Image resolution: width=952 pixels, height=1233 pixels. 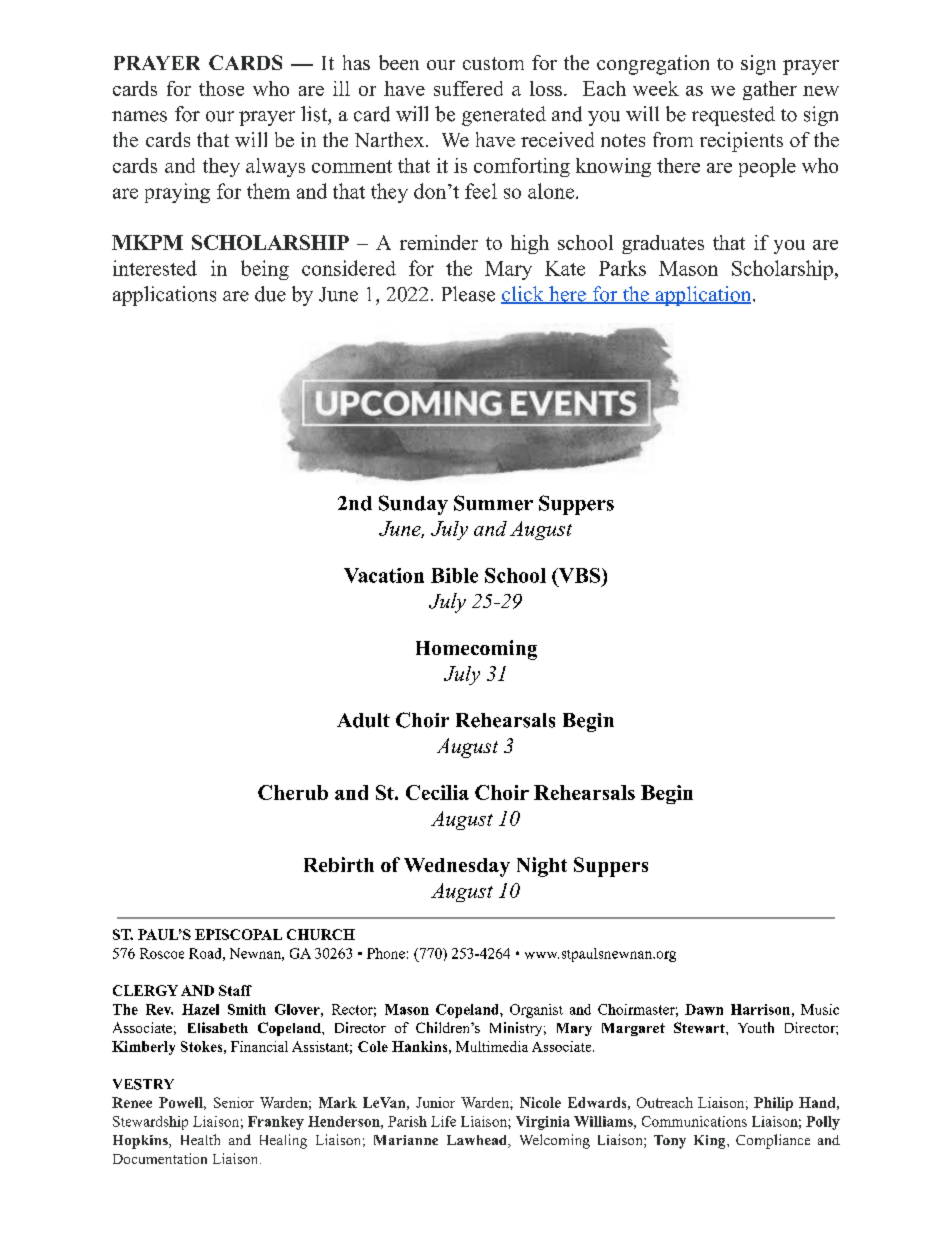 What do you see at coordinates (437, 792) in the screenshot?
I see `Cecilia` at bounding box center [437, 792].
